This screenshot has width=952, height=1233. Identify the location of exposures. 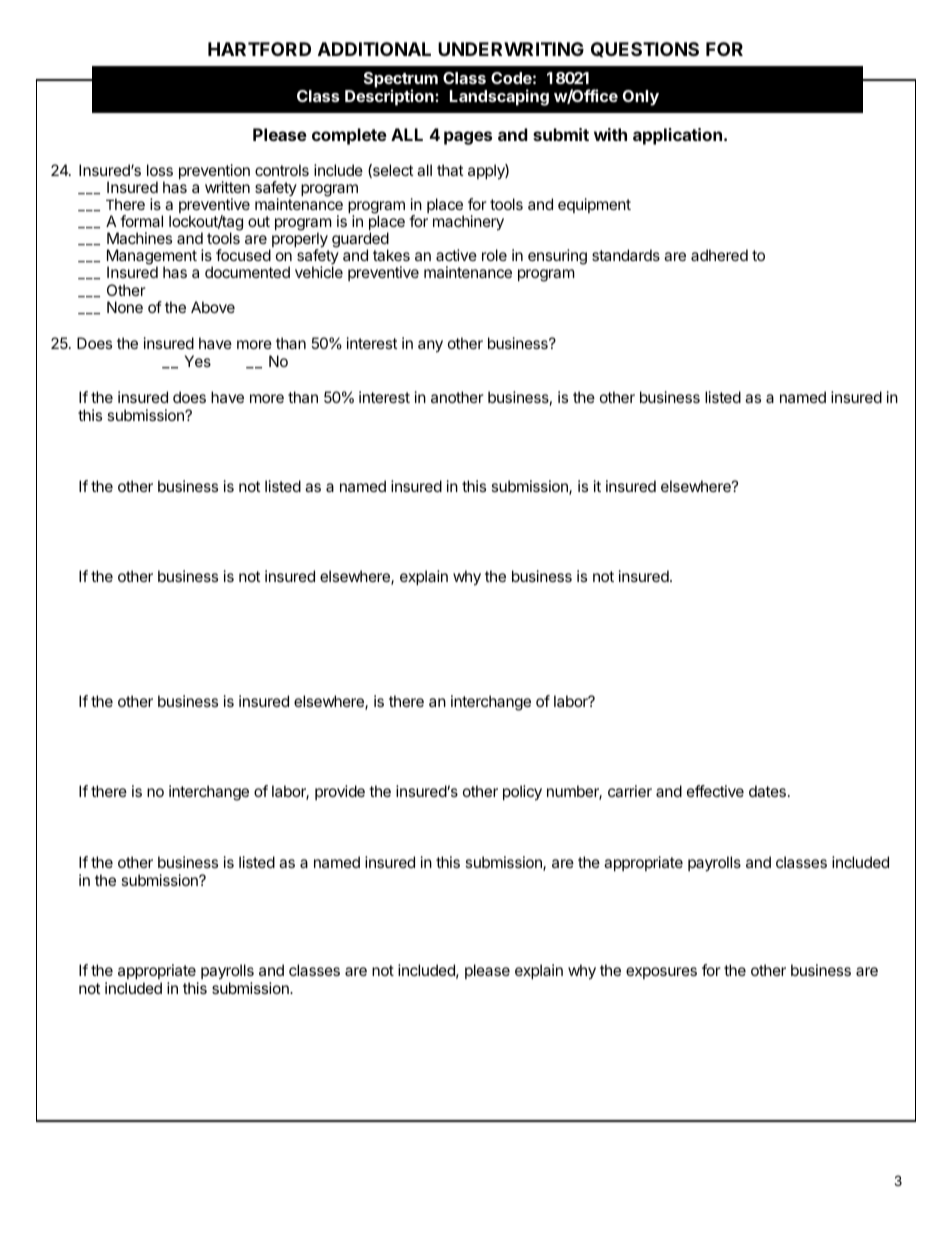
(661, 973).
